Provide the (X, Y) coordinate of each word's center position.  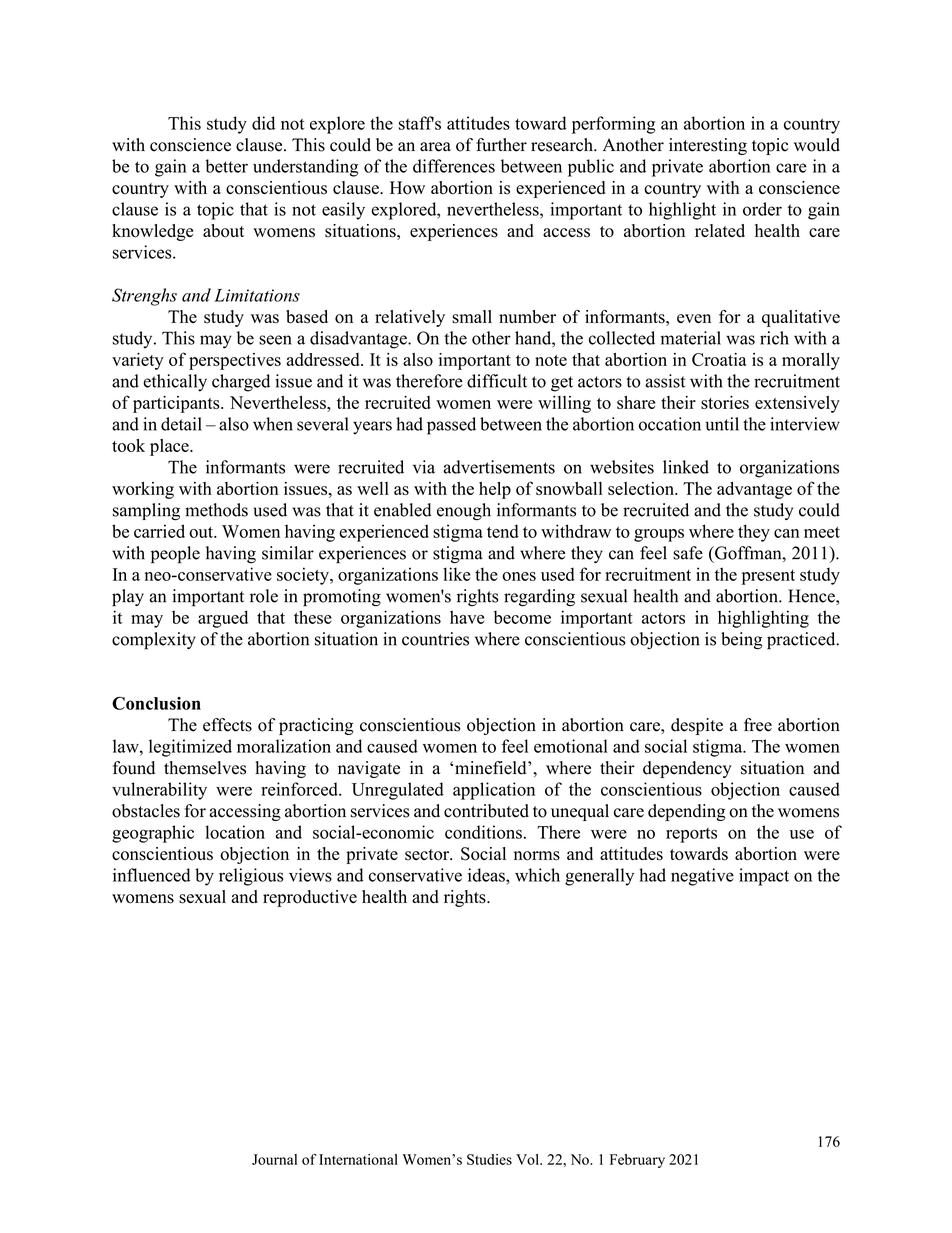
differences (454, 166)
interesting (708, 146)
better (226, 166)
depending (686, 812)
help (495, 490)
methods (216, 510)
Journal (274, 1159)
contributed (486, 811)
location (235, 832)
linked (686, 467)
